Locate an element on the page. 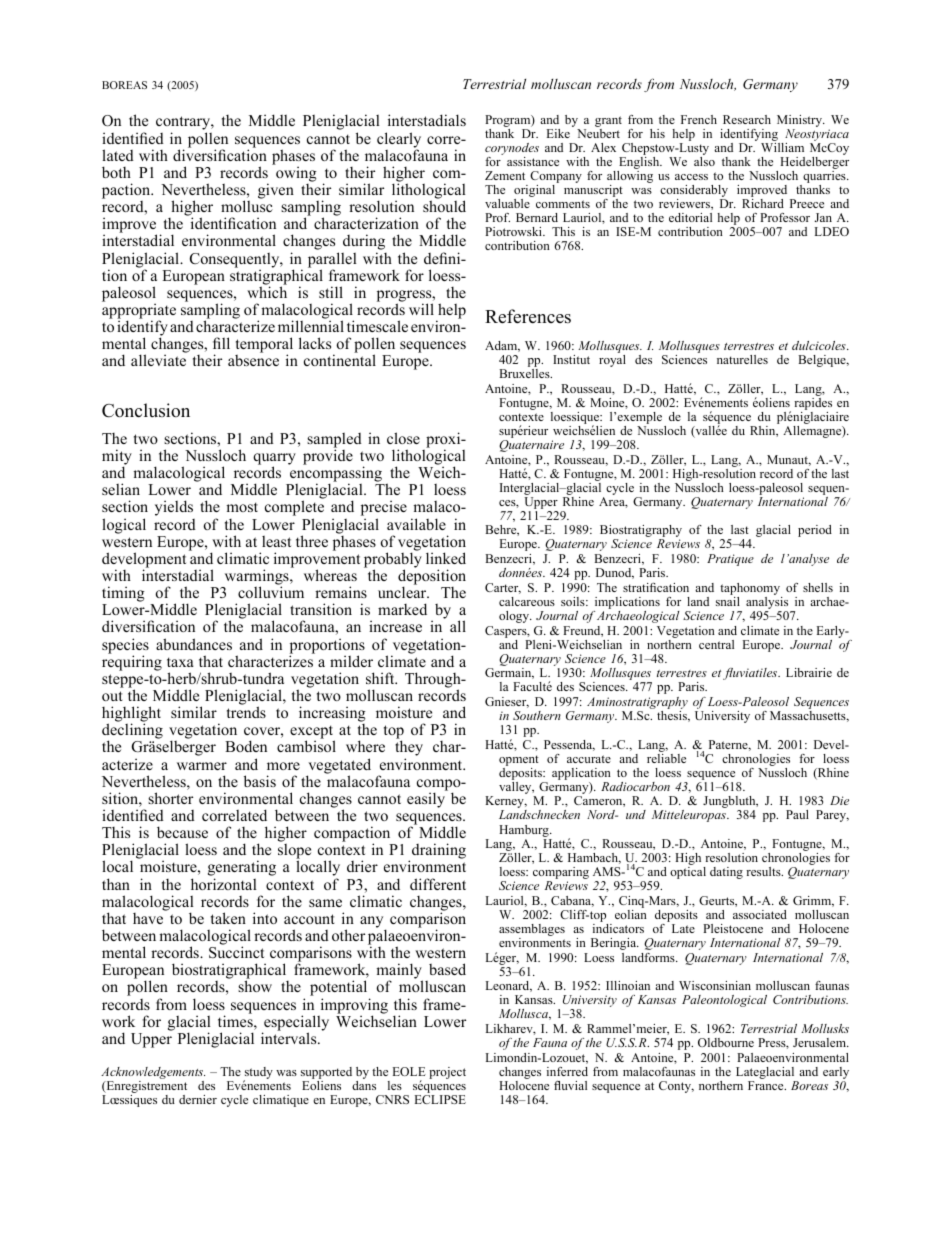 Image resolution: width=952 pixels, height=1242 pixels. both is located at coordinates (116, 172).
